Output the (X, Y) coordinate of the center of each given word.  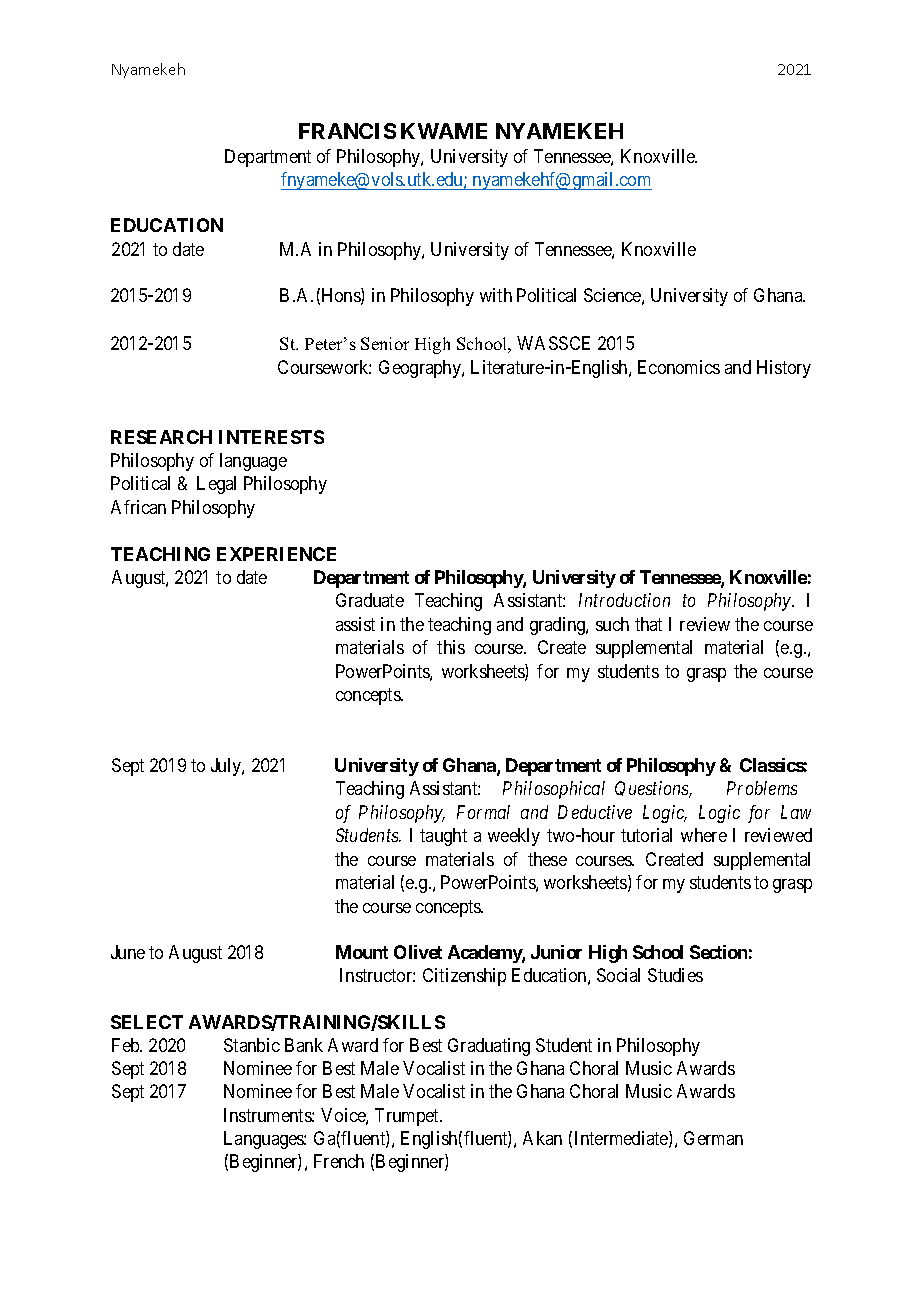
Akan (542, 1138)
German (713, 1138)
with (496, 295)
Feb (126, 1045)
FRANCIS (347, 131)
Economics (679, 367)
